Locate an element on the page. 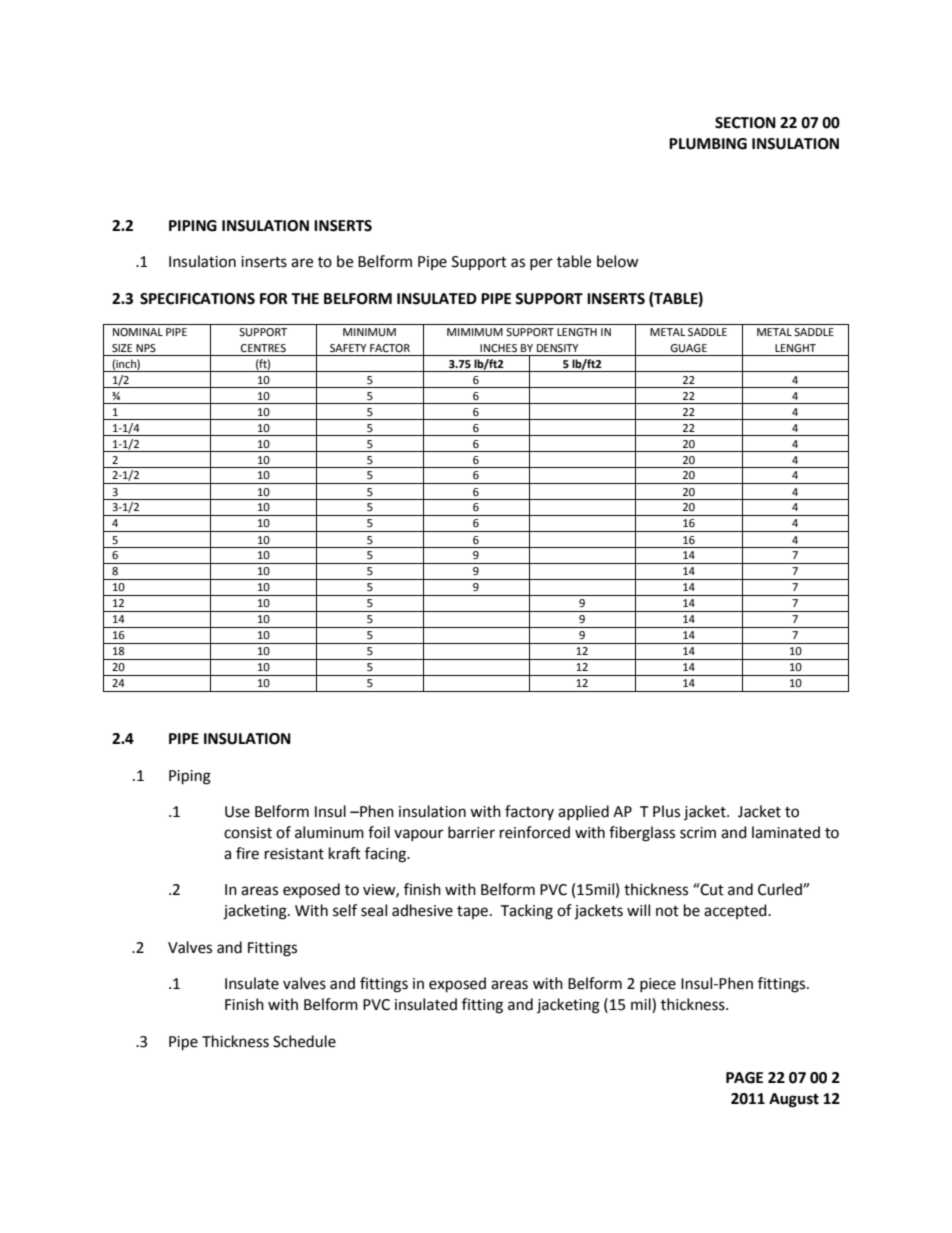 This page has height=1233, width=952. Schedule is located at coordinates (304, 1041).
